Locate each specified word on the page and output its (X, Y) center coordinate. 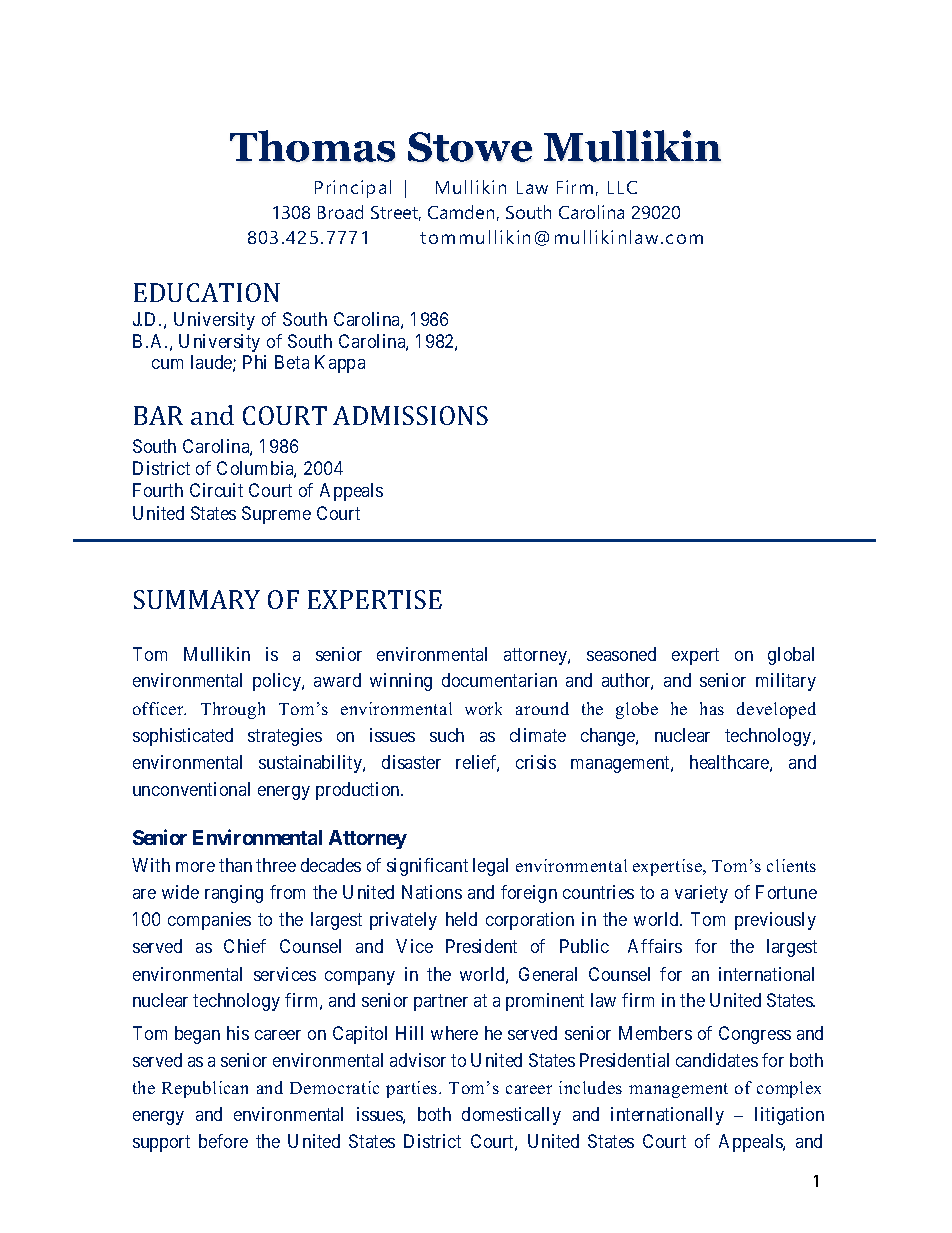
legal (490, 867)
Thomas (312, 146)
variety (701, 894)
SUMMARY (197, 599)
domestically (511, 1116)
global (791, 656)
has (712, 708)
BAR (158, 415)
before (223, 1141)
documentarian (499, 680)
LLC (622, 187)
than (235, 865)
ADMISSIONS (410, 415)
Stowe (470, 147)
